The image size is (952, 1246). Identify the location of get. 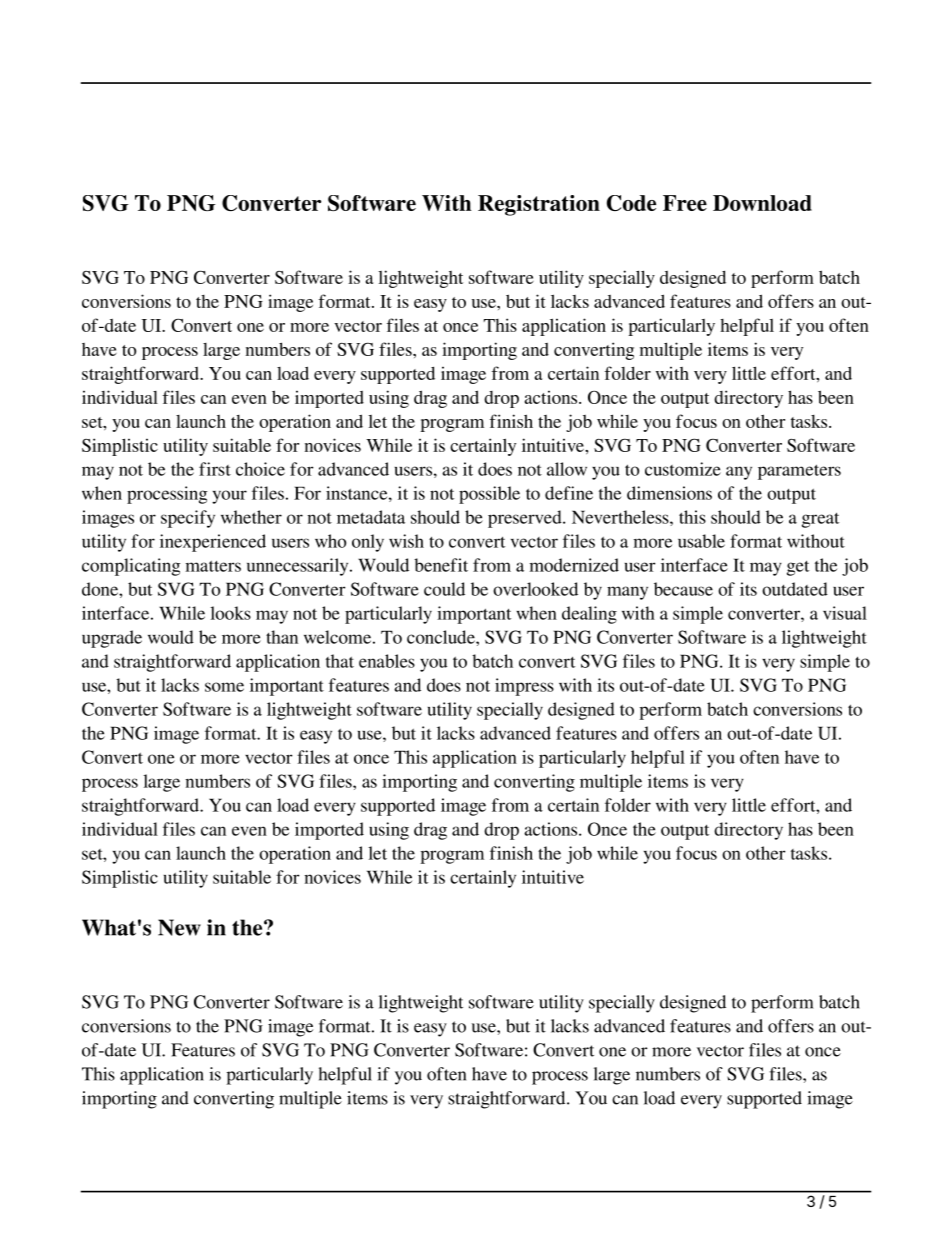
(798, 568).
